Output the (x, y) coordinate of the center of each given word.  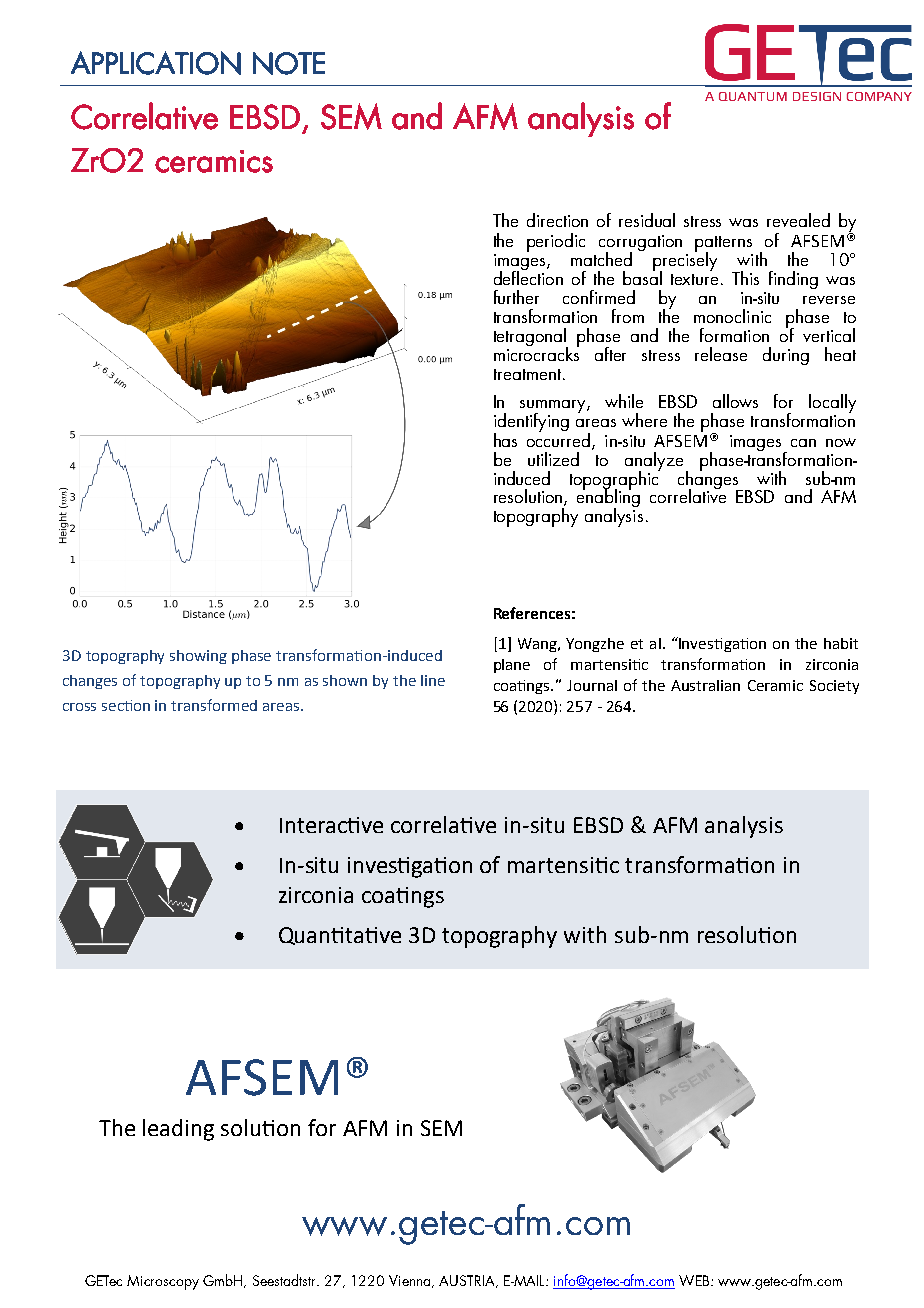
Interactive (331, 825)
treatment (527, 374)
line (433, 680)
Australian (705, 685)
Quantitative (340, 936)
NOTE (289, 63)
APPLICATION (156, 63)
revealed (798, 220)
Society (834, 687)
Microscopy (163, 1282)
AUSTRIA (468, 1281)
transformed (214, 705)
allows (735, 401)
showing (198, 657)
